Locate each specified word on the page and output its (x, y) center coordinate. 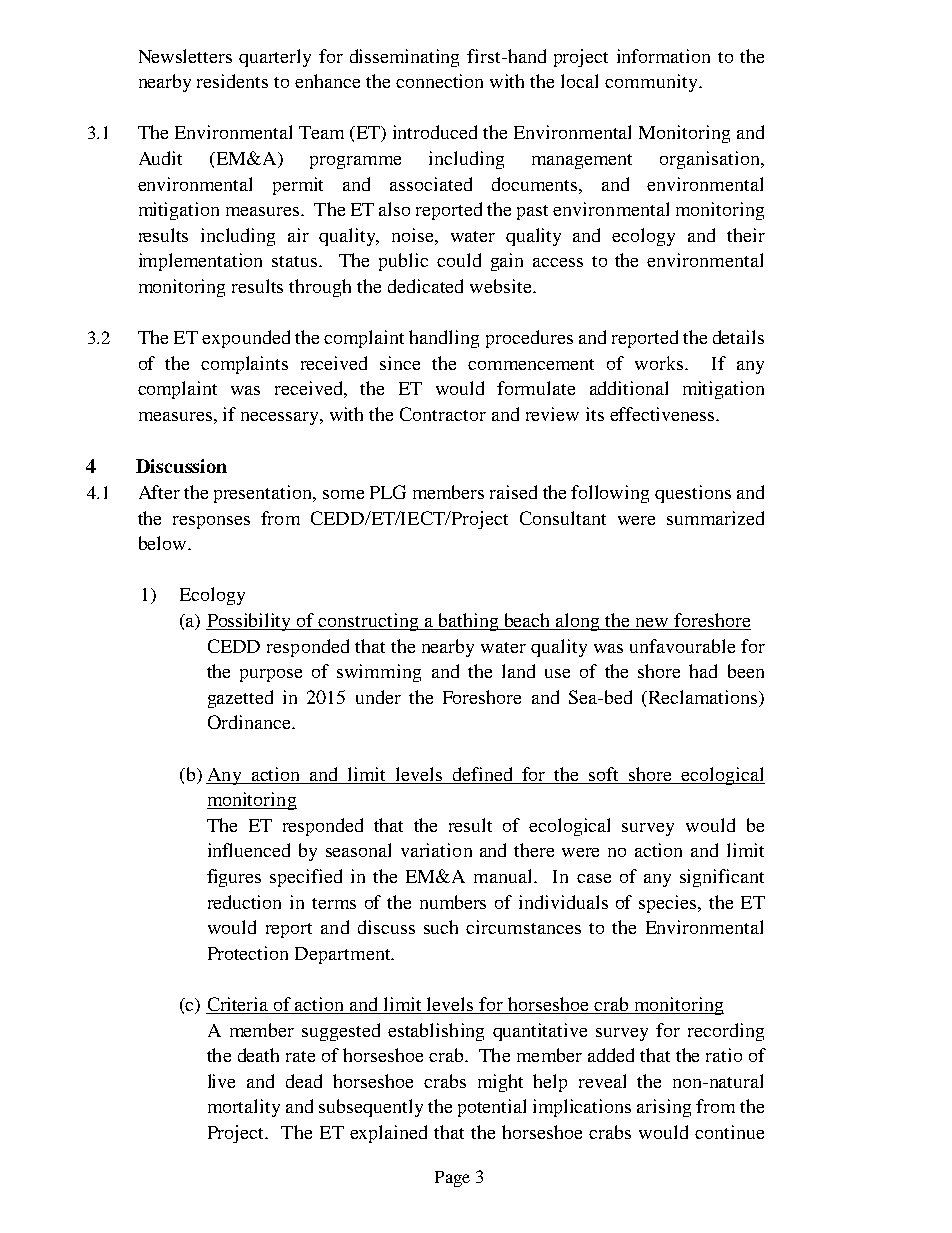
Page (452, 1179)
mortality (244, 1108)
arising (664, 1108)
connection (439, 81)
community (652, 83)
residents (232, 81)
